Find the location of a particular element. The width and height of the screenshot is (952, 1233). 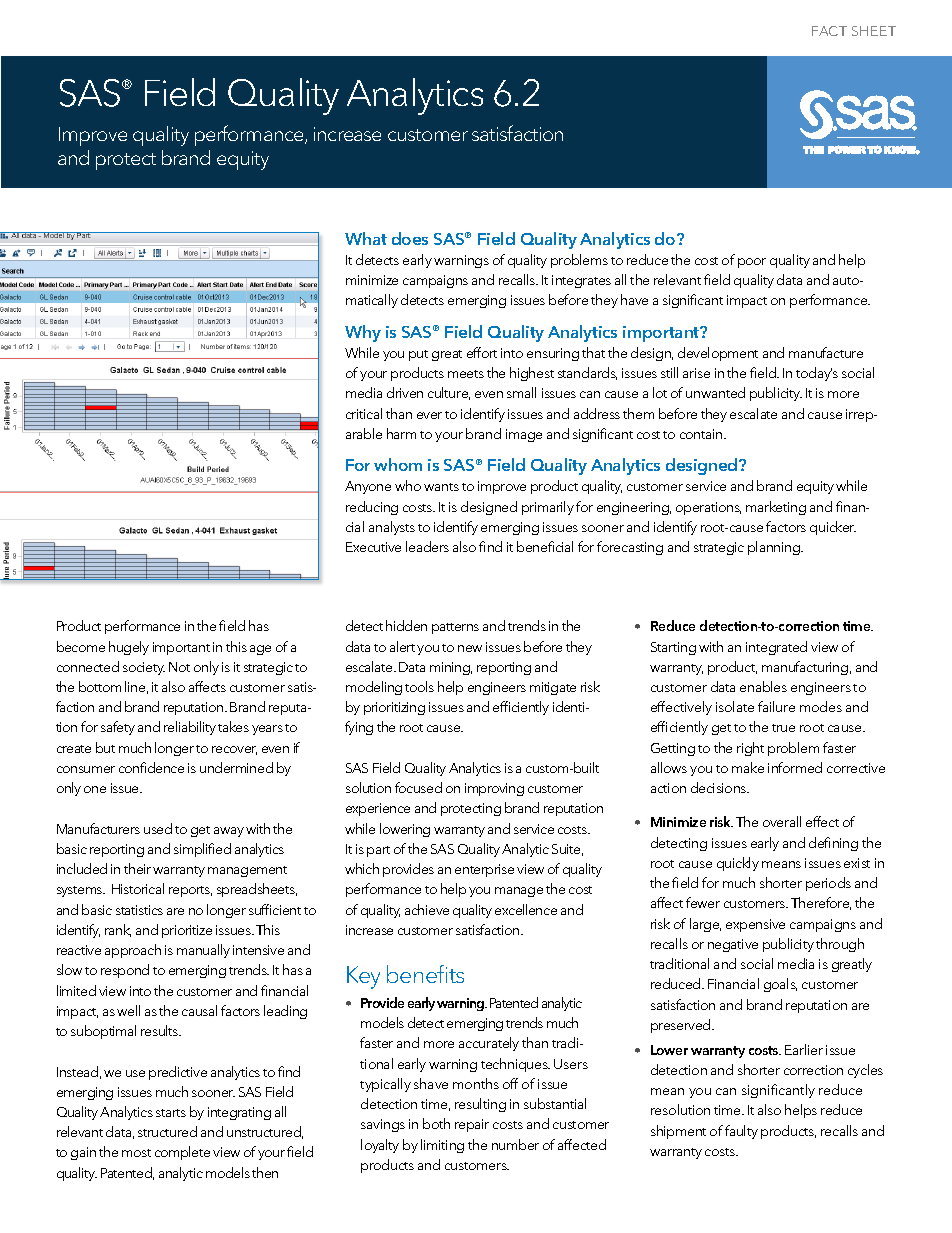

make is located at coordinates (748, 767).
